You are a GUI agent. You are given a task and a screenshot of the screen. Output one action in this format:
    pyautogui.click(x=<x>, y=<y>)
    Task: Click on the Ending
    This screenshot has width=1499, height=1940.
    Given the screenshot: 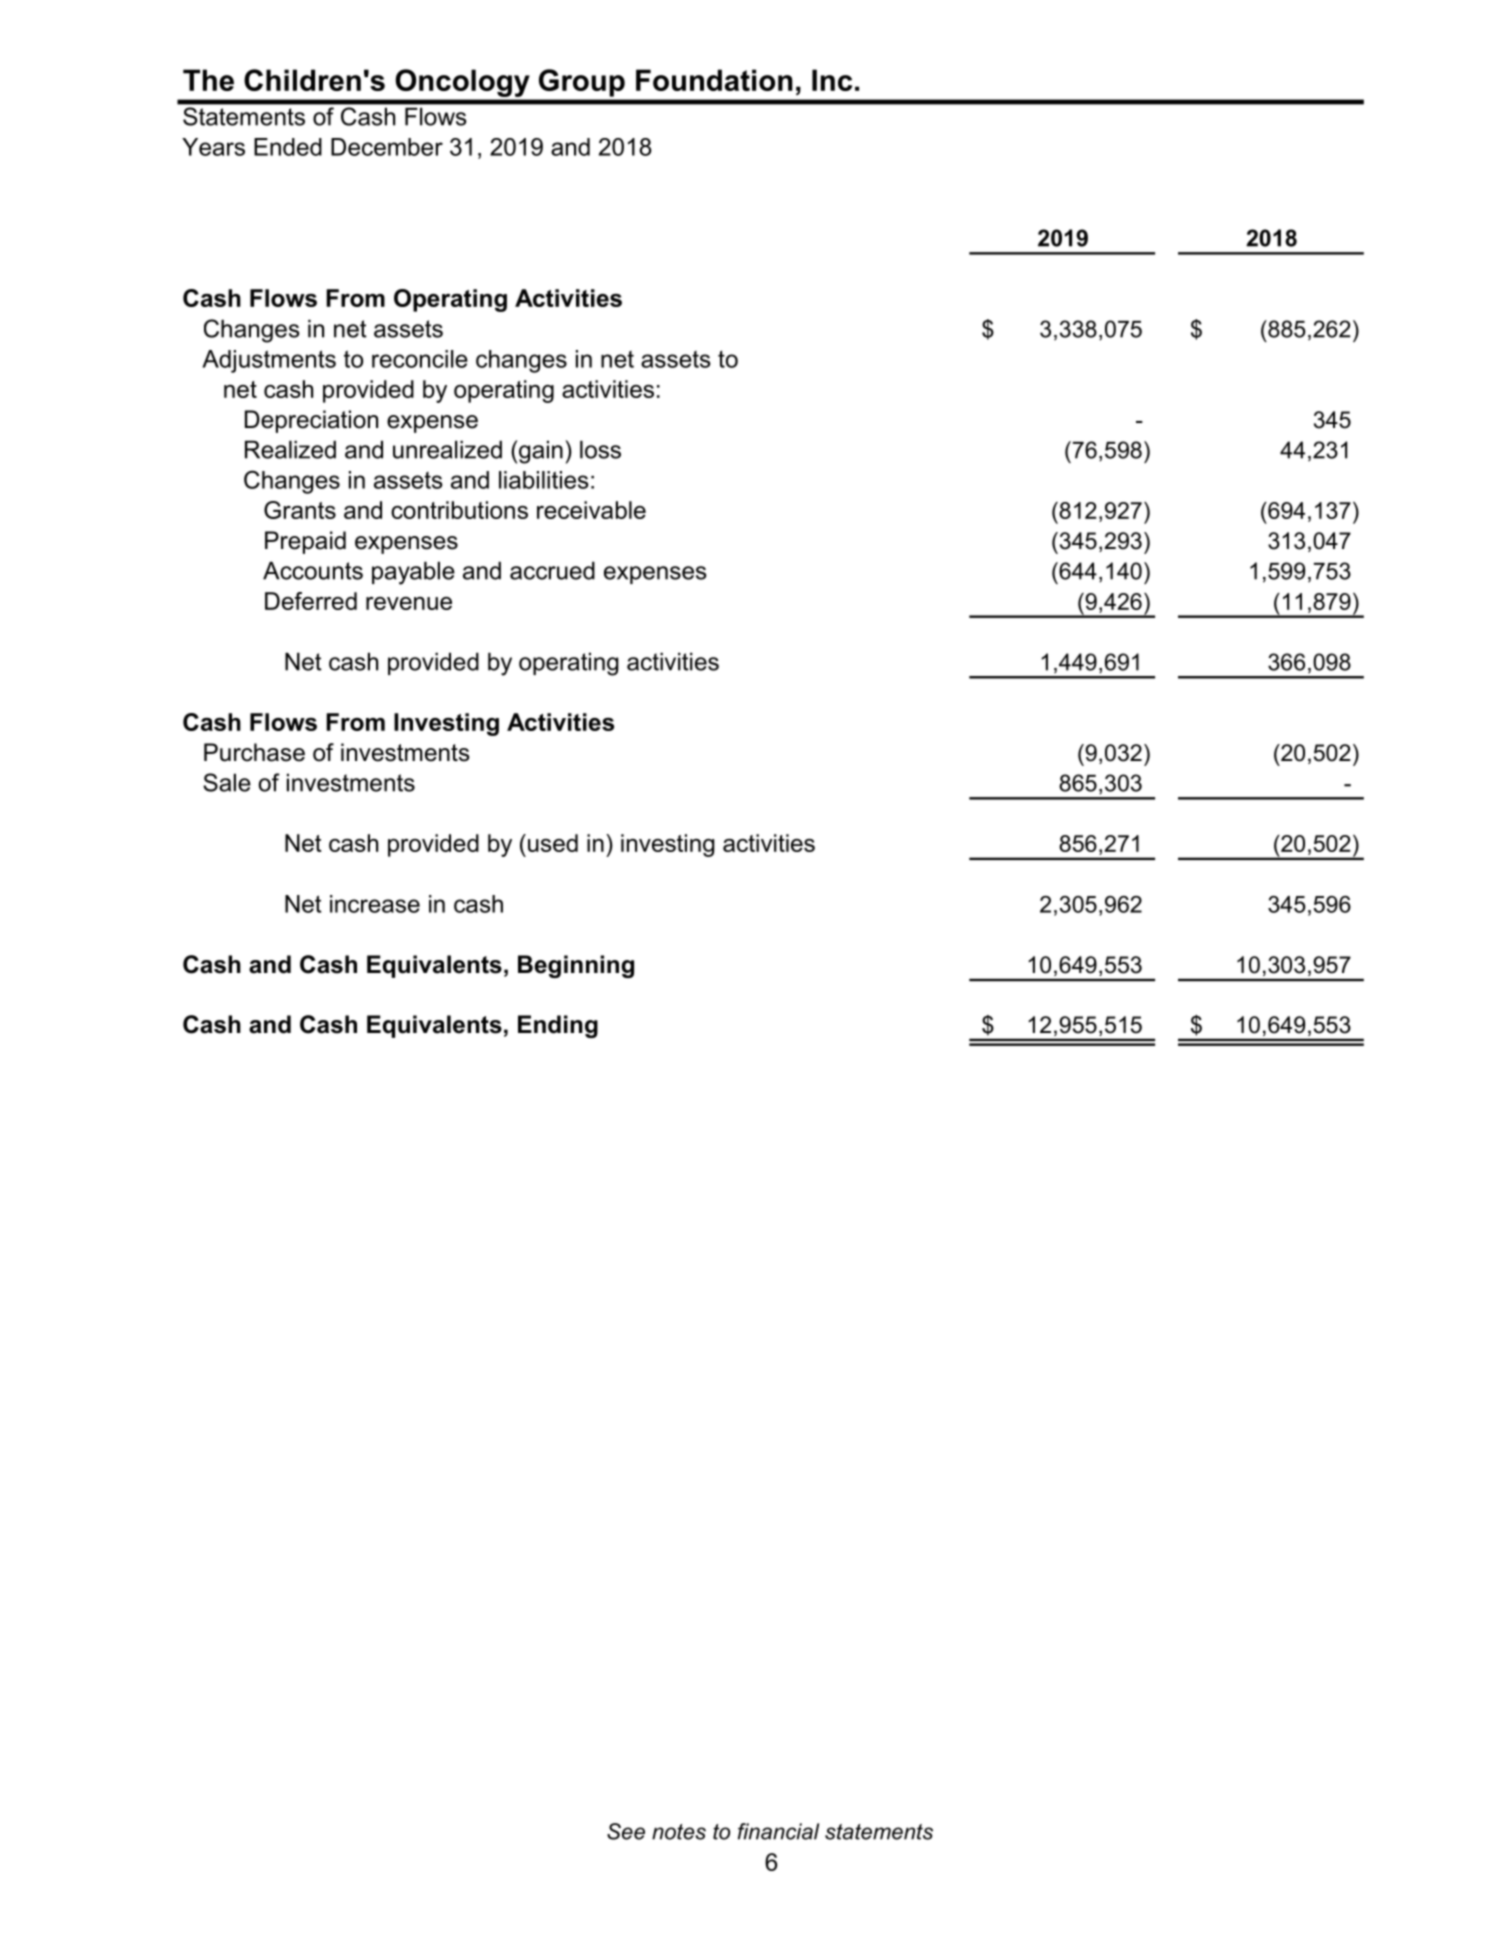 What is the action you would take?
    pyautogui.click(x=558, y=1026)
